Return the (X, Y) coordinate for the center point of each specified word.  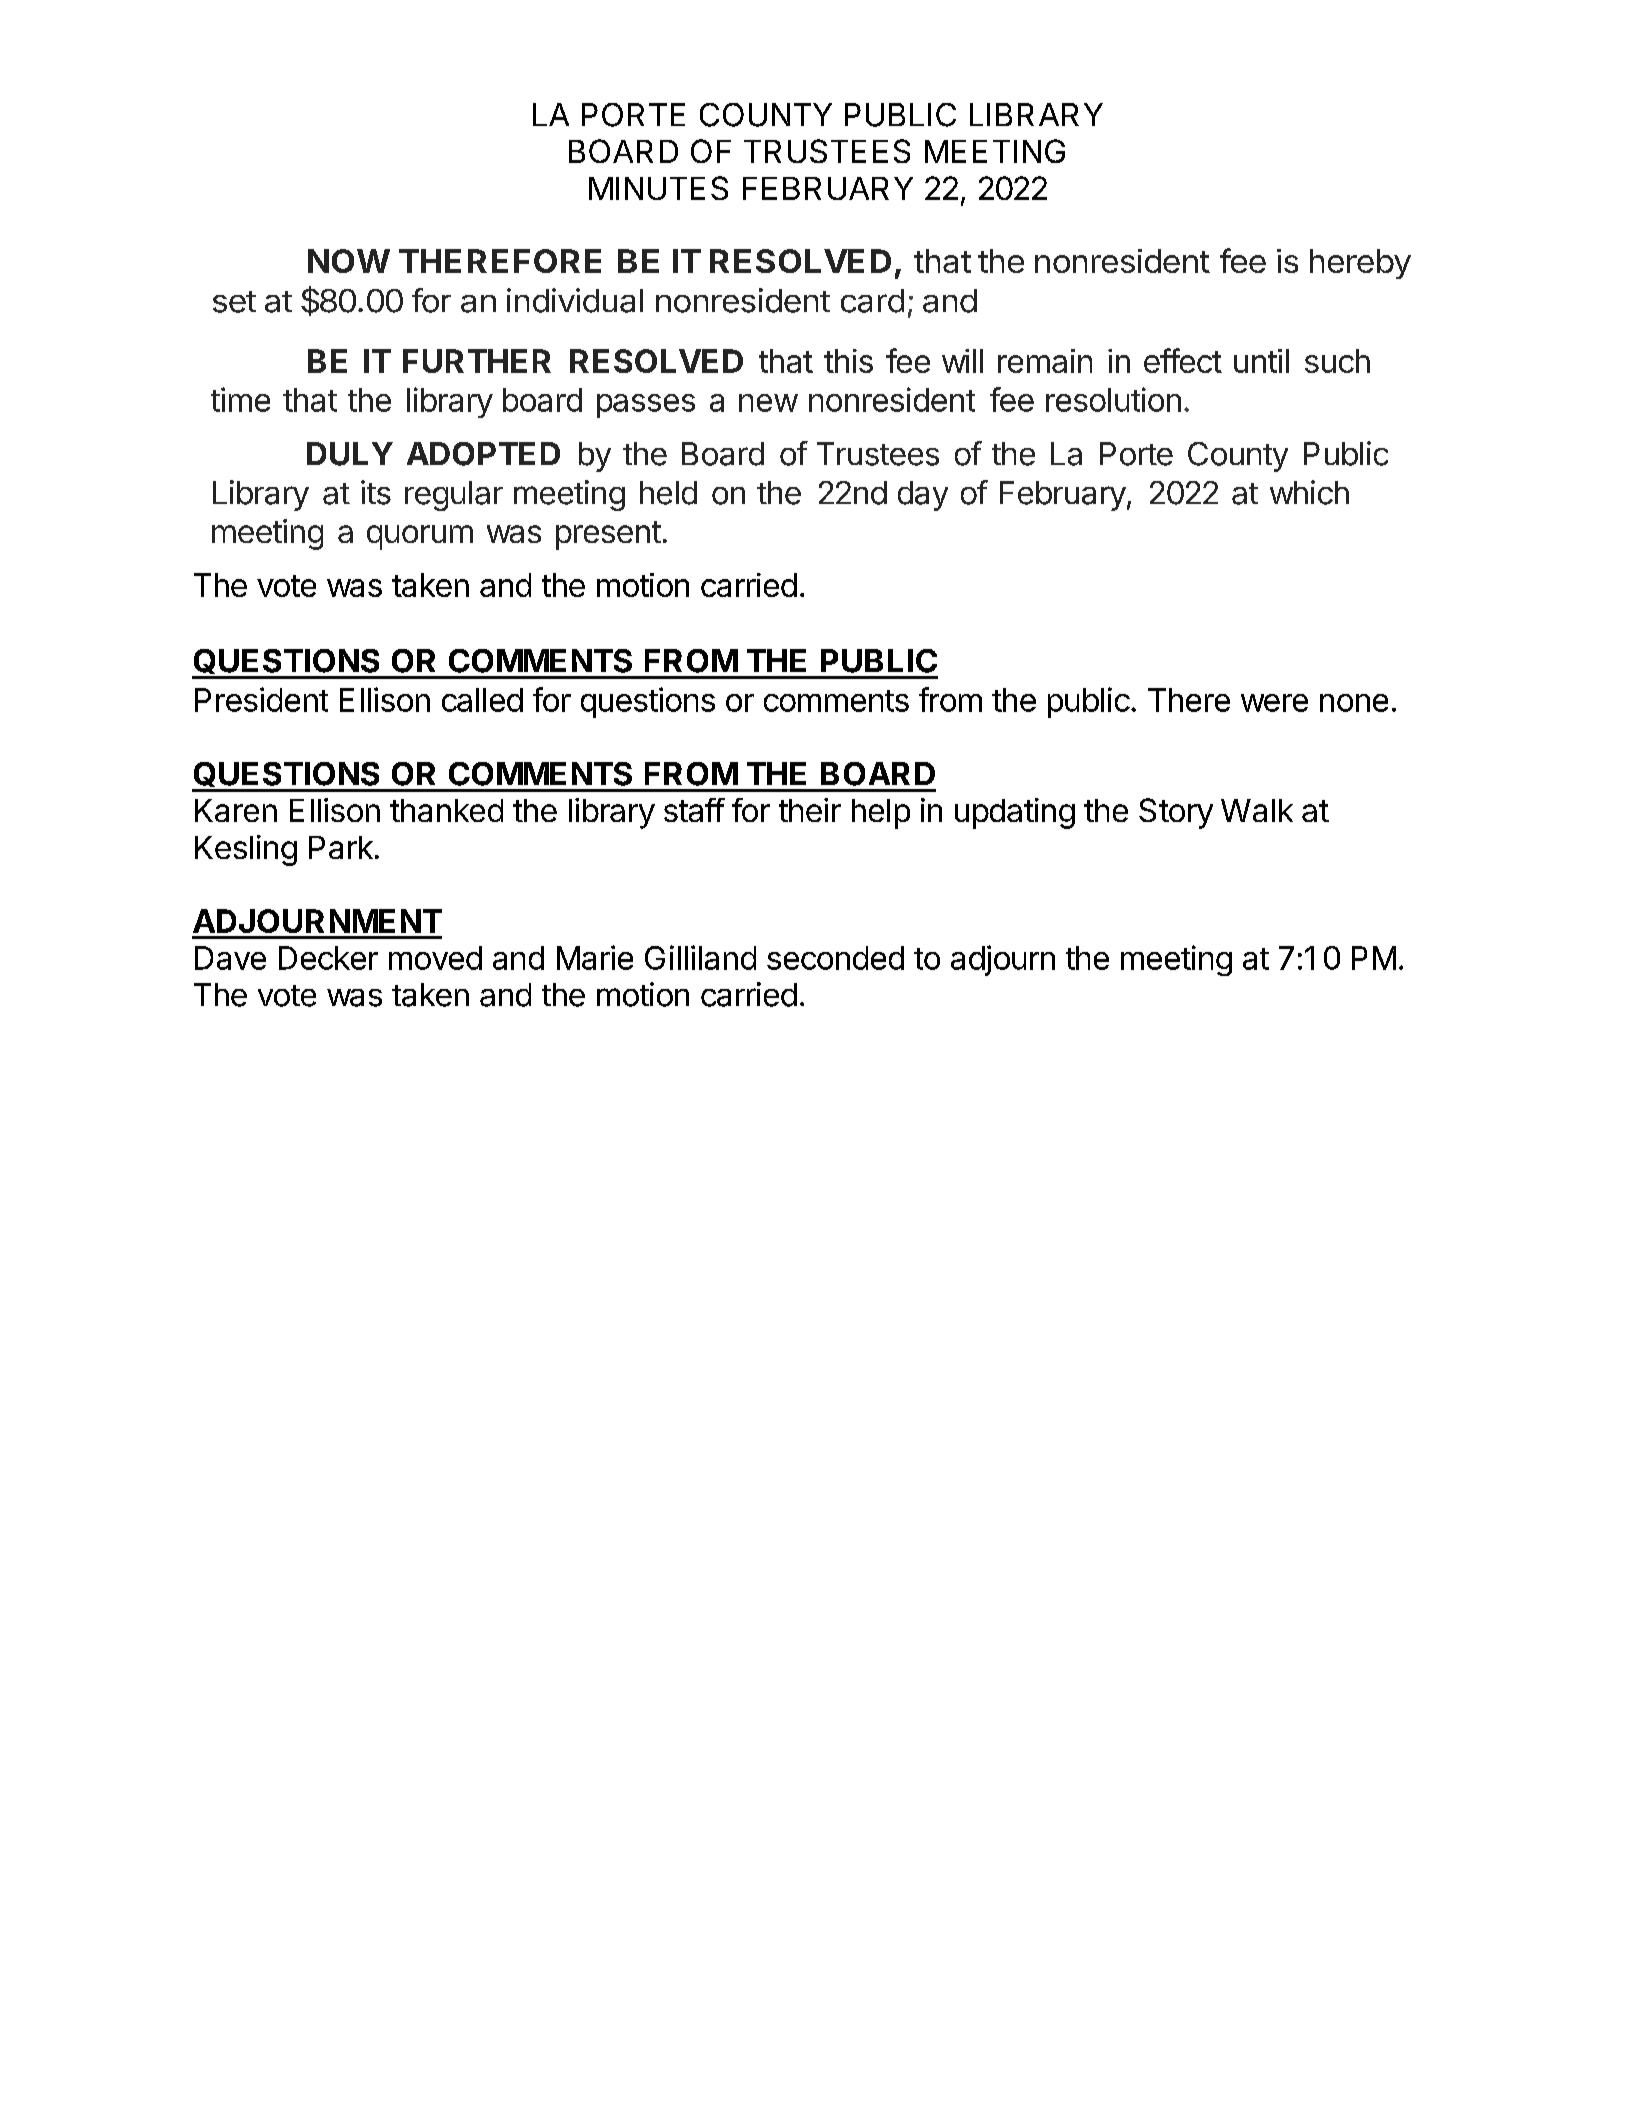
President (261, 699)
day (923, 496)
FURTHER (477, 361)
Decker (328, 958)
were (1274, 703)
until (1261, 361)
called (482, 700)
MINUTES (658, 188)
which (1309, 492)
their (810, 810)
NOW (349, 261)
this (848, 361)
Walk (1257, 810)
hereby (1360, 264)
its (376, 492)
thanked (446, 810)
